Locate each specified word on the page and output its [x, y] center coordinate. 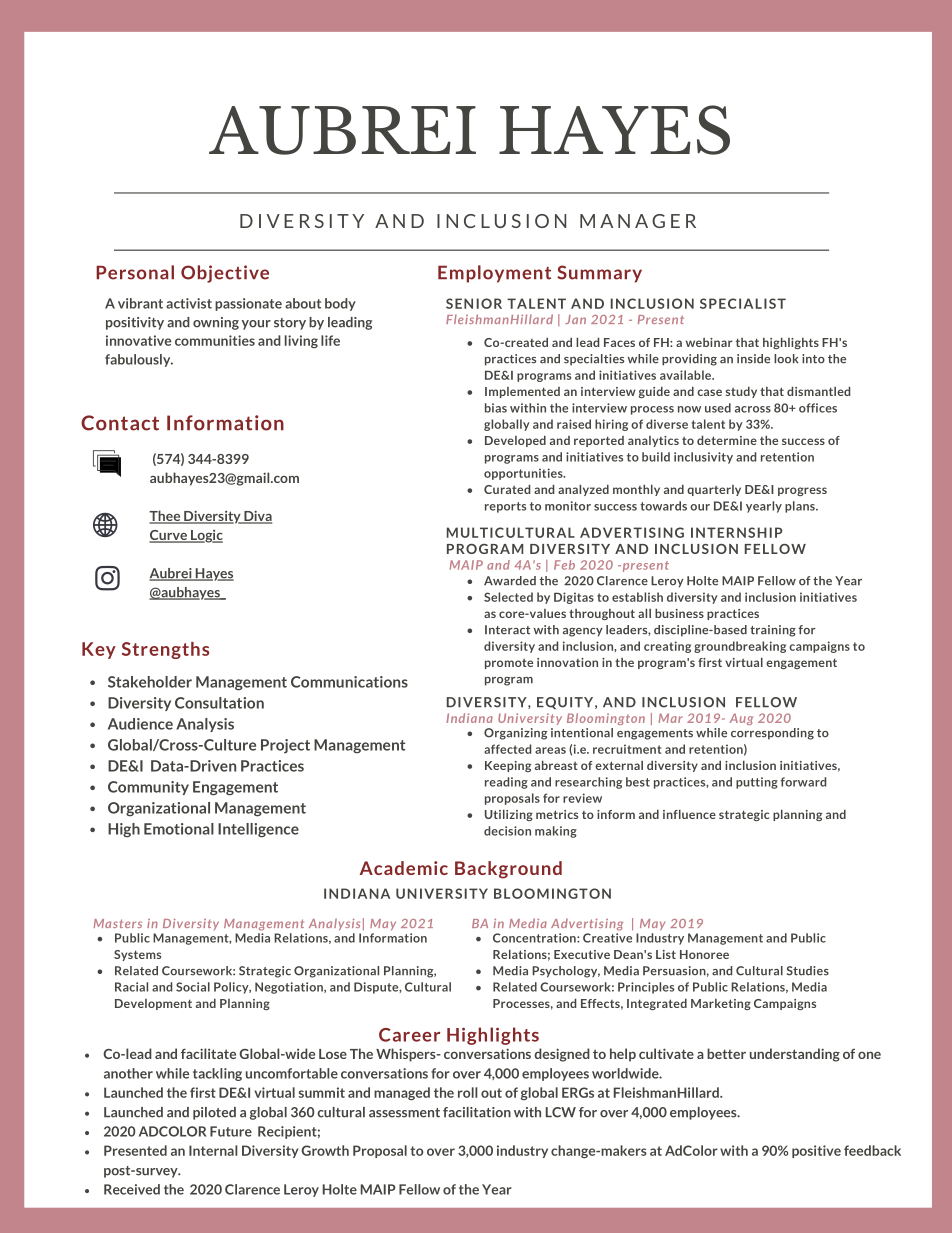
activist [189, 303]
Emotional [179, 829]
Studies [808, 971]
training [773, 631]
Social [193, 987]
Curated [507, 489]
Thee [166, 517]
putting [757, 783]
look [786, 359]
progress [802, 491]
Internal [213, 1150]
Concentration [535, 938]
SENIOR [474, 303]
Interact [507, 630]
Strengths [165, 650]
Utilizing [509, 815]
